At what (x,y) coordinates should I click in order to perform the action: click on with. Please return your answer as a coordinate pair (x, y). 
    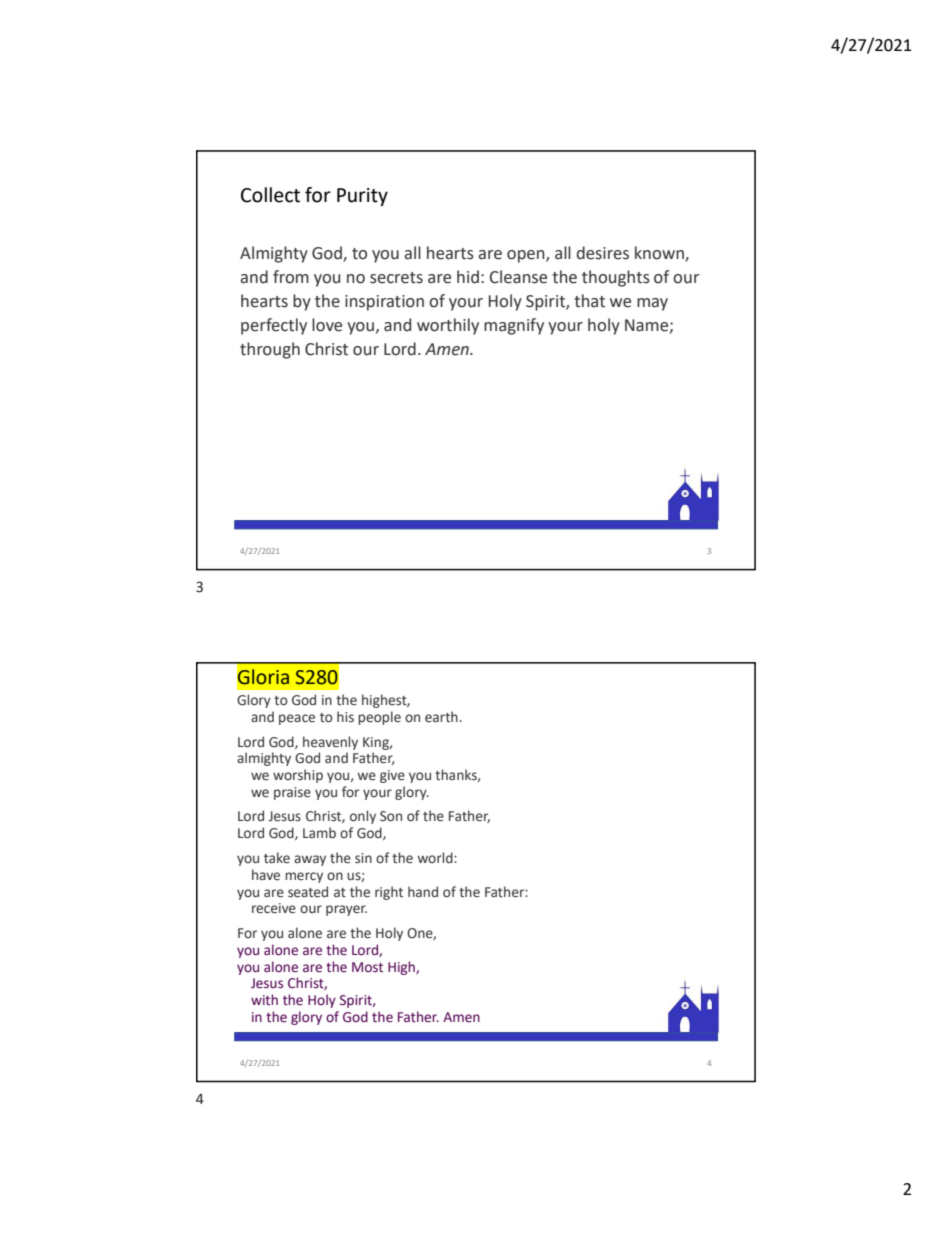
    Looking at the image, I should click on (264, 999).
